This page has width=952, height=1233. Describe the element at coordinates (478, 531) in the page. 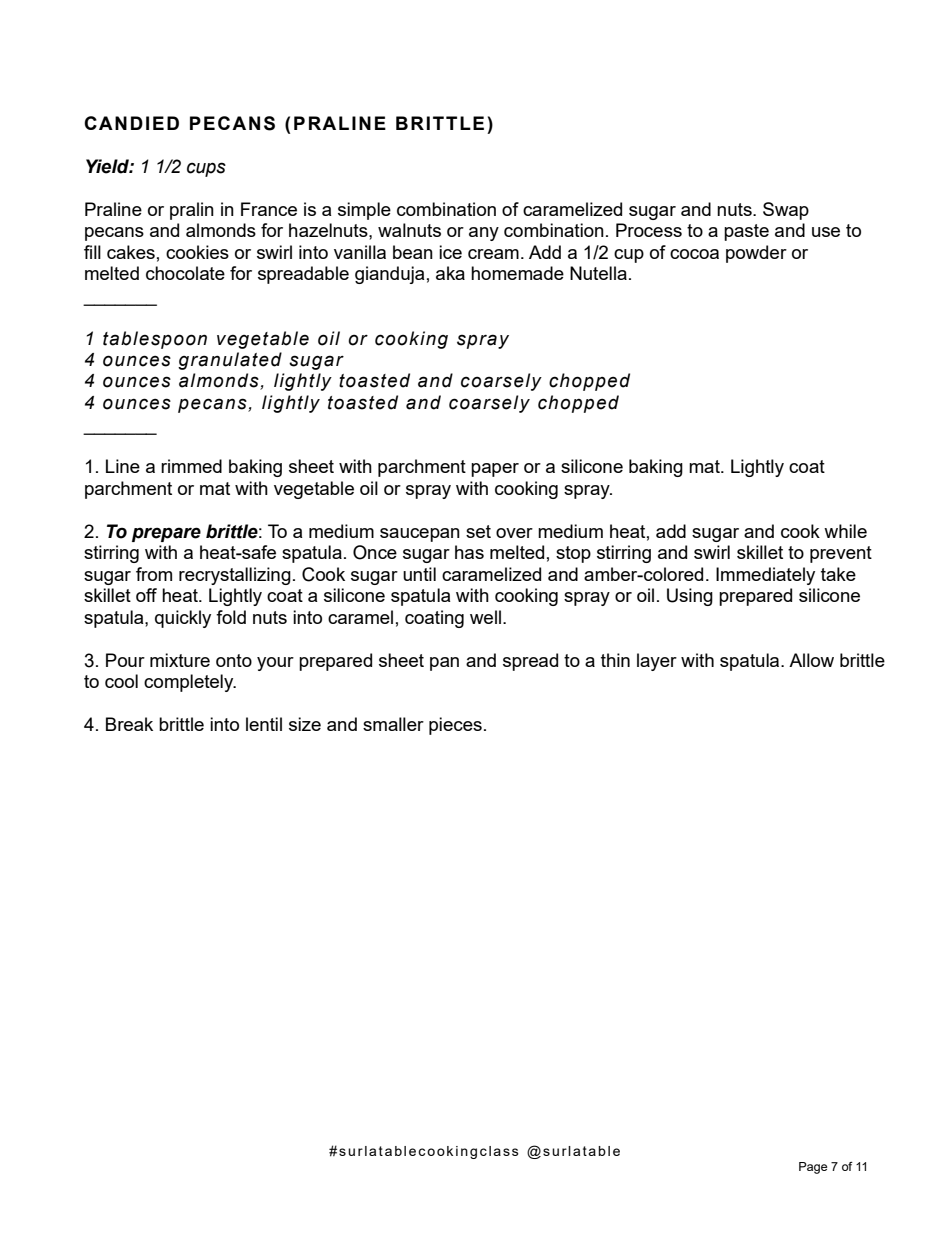

I see `set` at that location.
